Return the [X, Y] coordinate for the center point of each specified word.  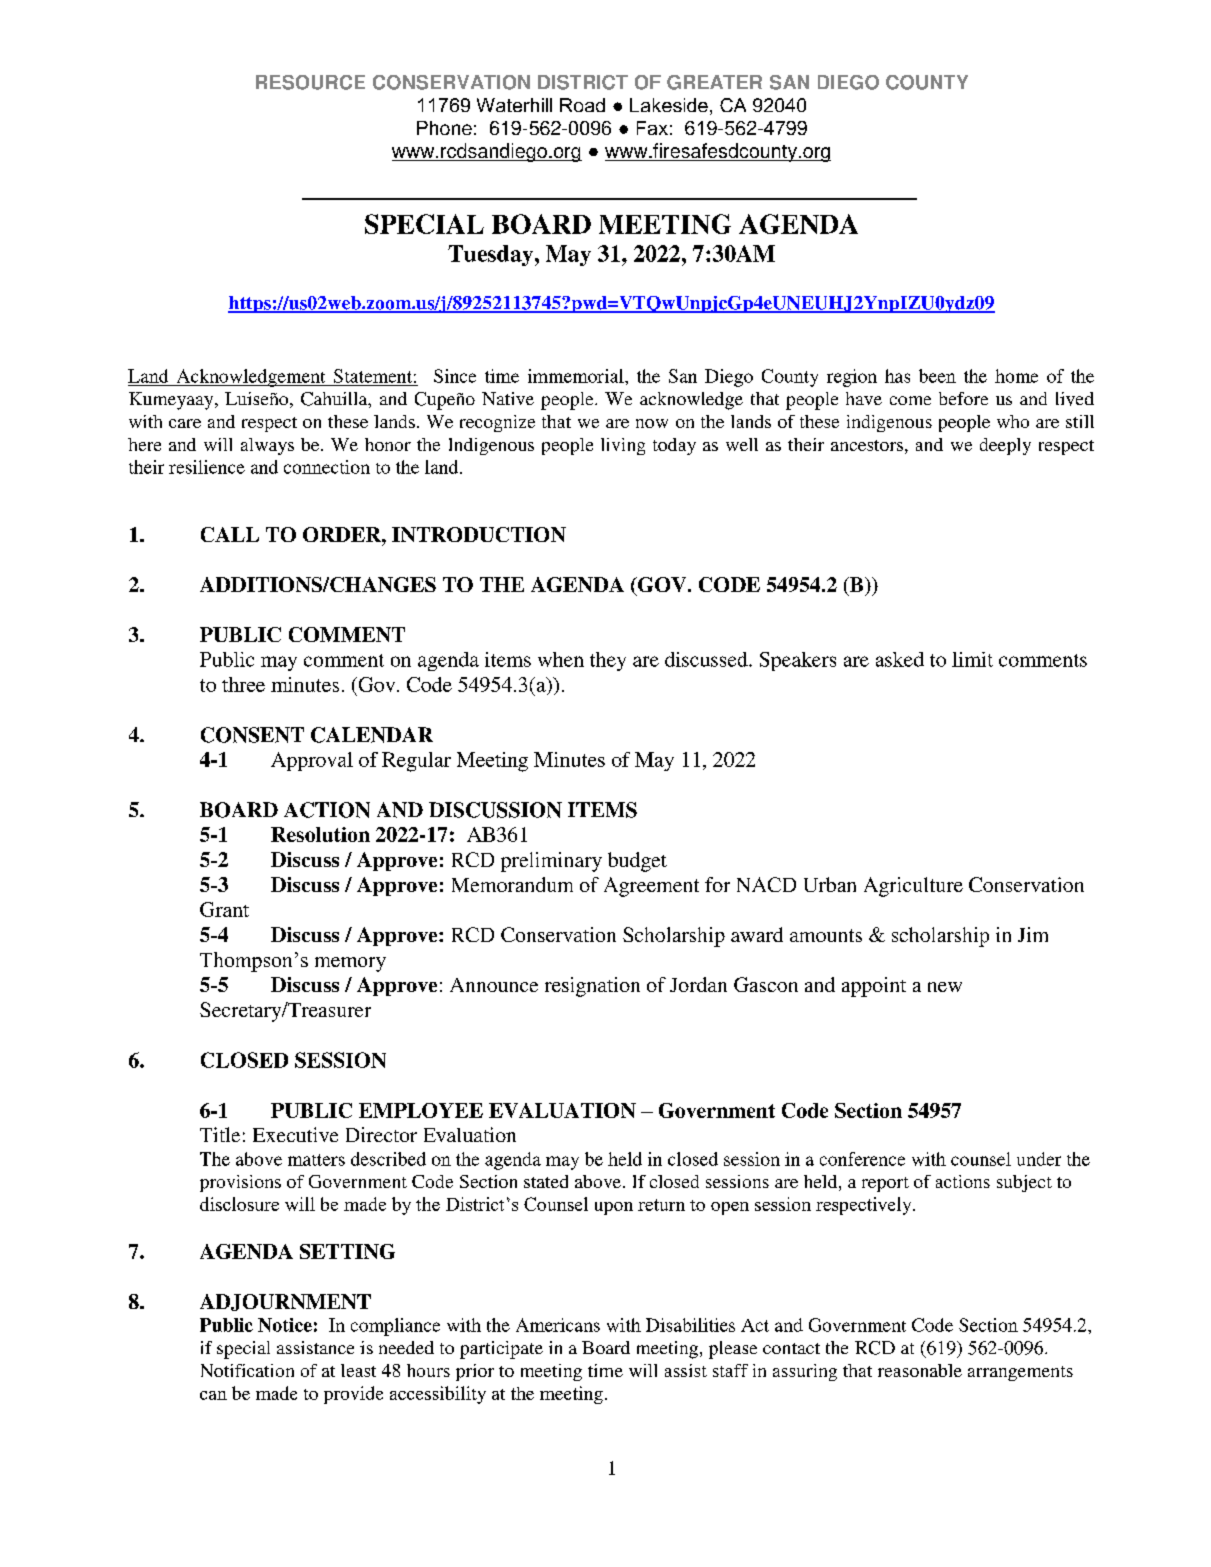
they [608, 661]
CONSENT [252, 735]
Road [582, 105]
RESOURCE [310, 82]
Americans [558, 1325]
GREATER [714, 82]
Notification [247, 1370]
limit [972, 659]
